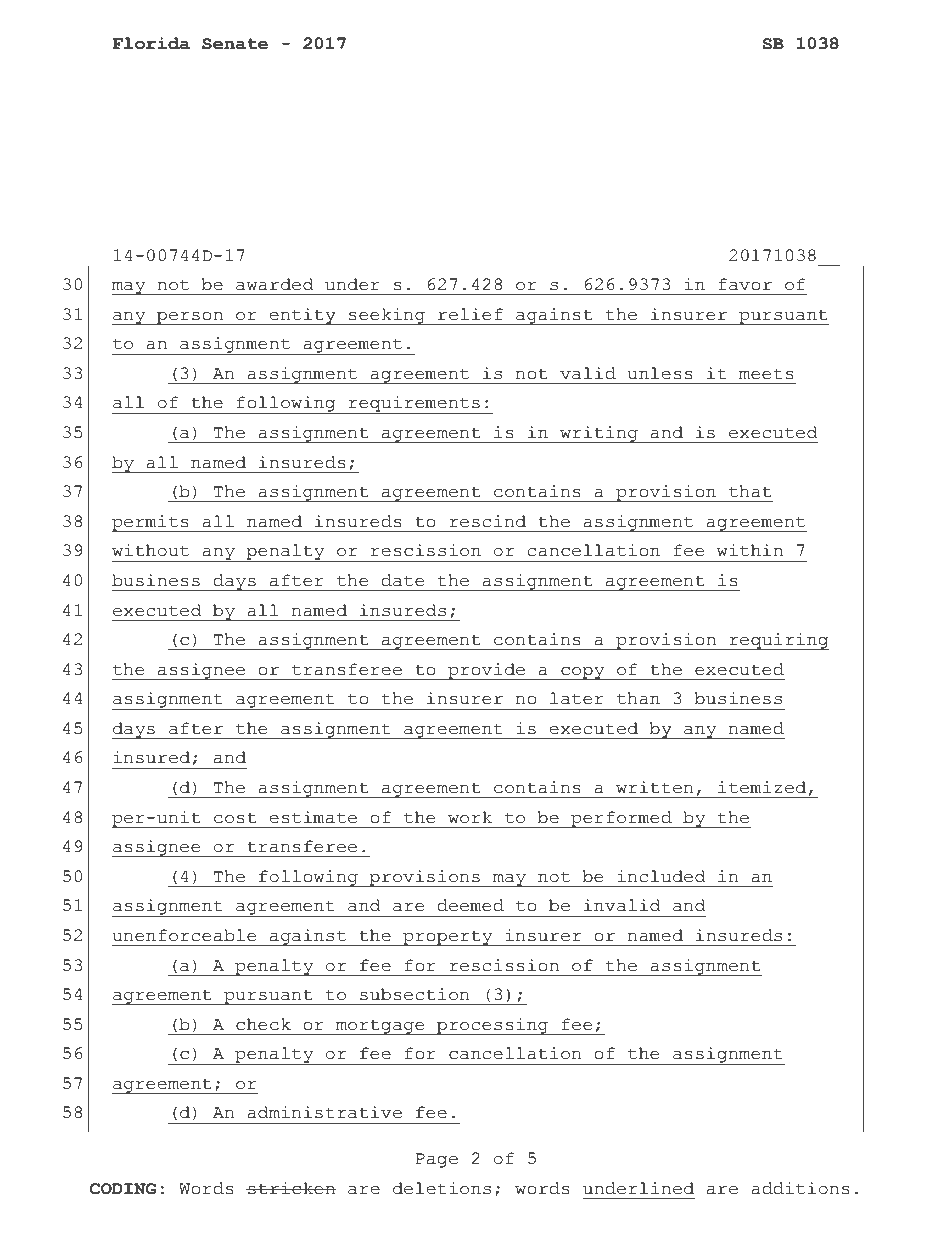  What do you see at coordinates (437, 1160) in the screenshot?
I see `Page` at bounding box center [437, 1160].
